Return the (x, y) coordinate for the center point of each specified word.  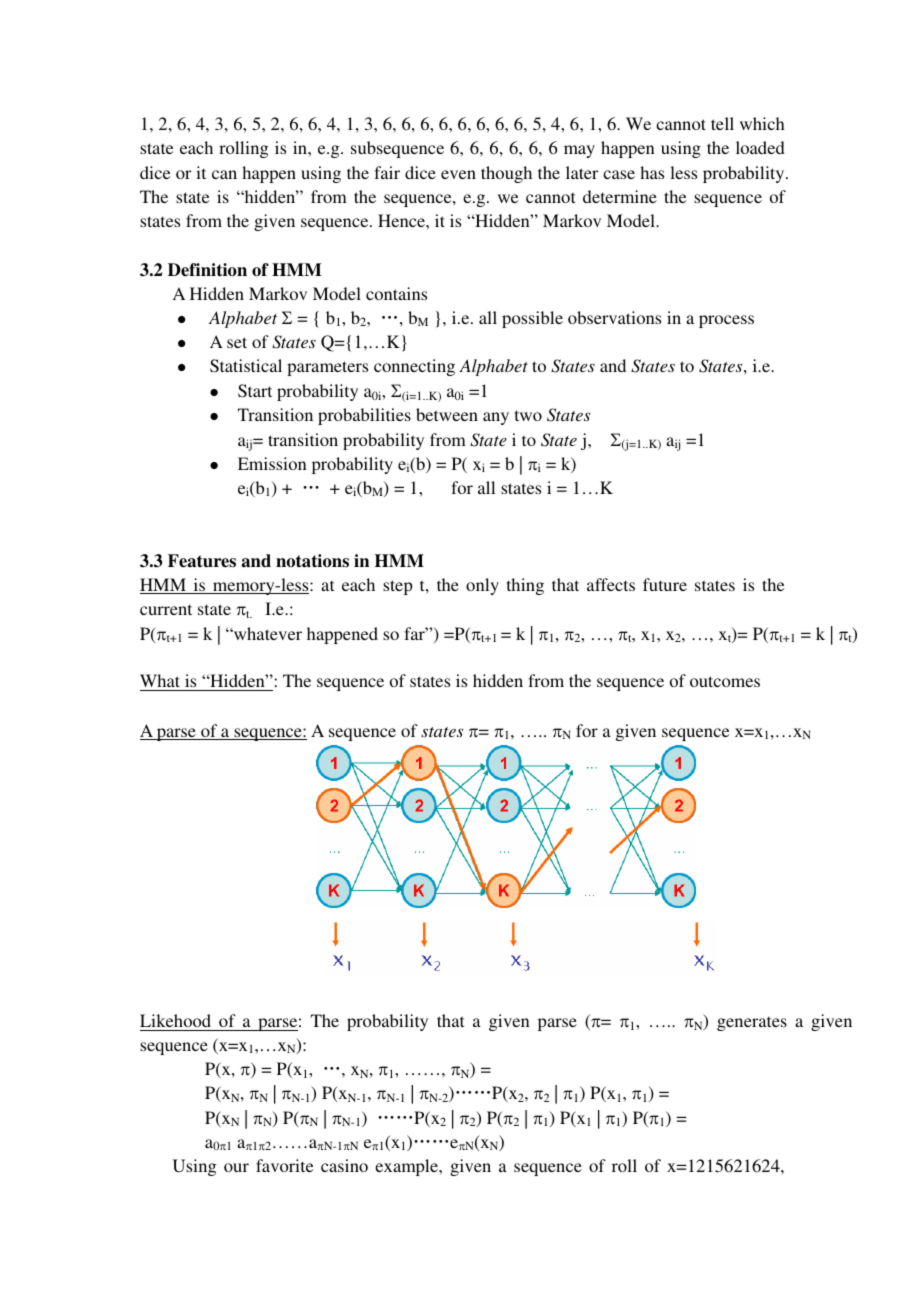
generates (752, 1023)
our (236, 1167)
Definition (207, 270)
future (665, 584)
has (652, 172)
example (408, 1167)
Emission (272, 463)
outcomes (725, 681)
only (482, 586)
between (447, 414)
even (458, 174)
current (166, 609)
